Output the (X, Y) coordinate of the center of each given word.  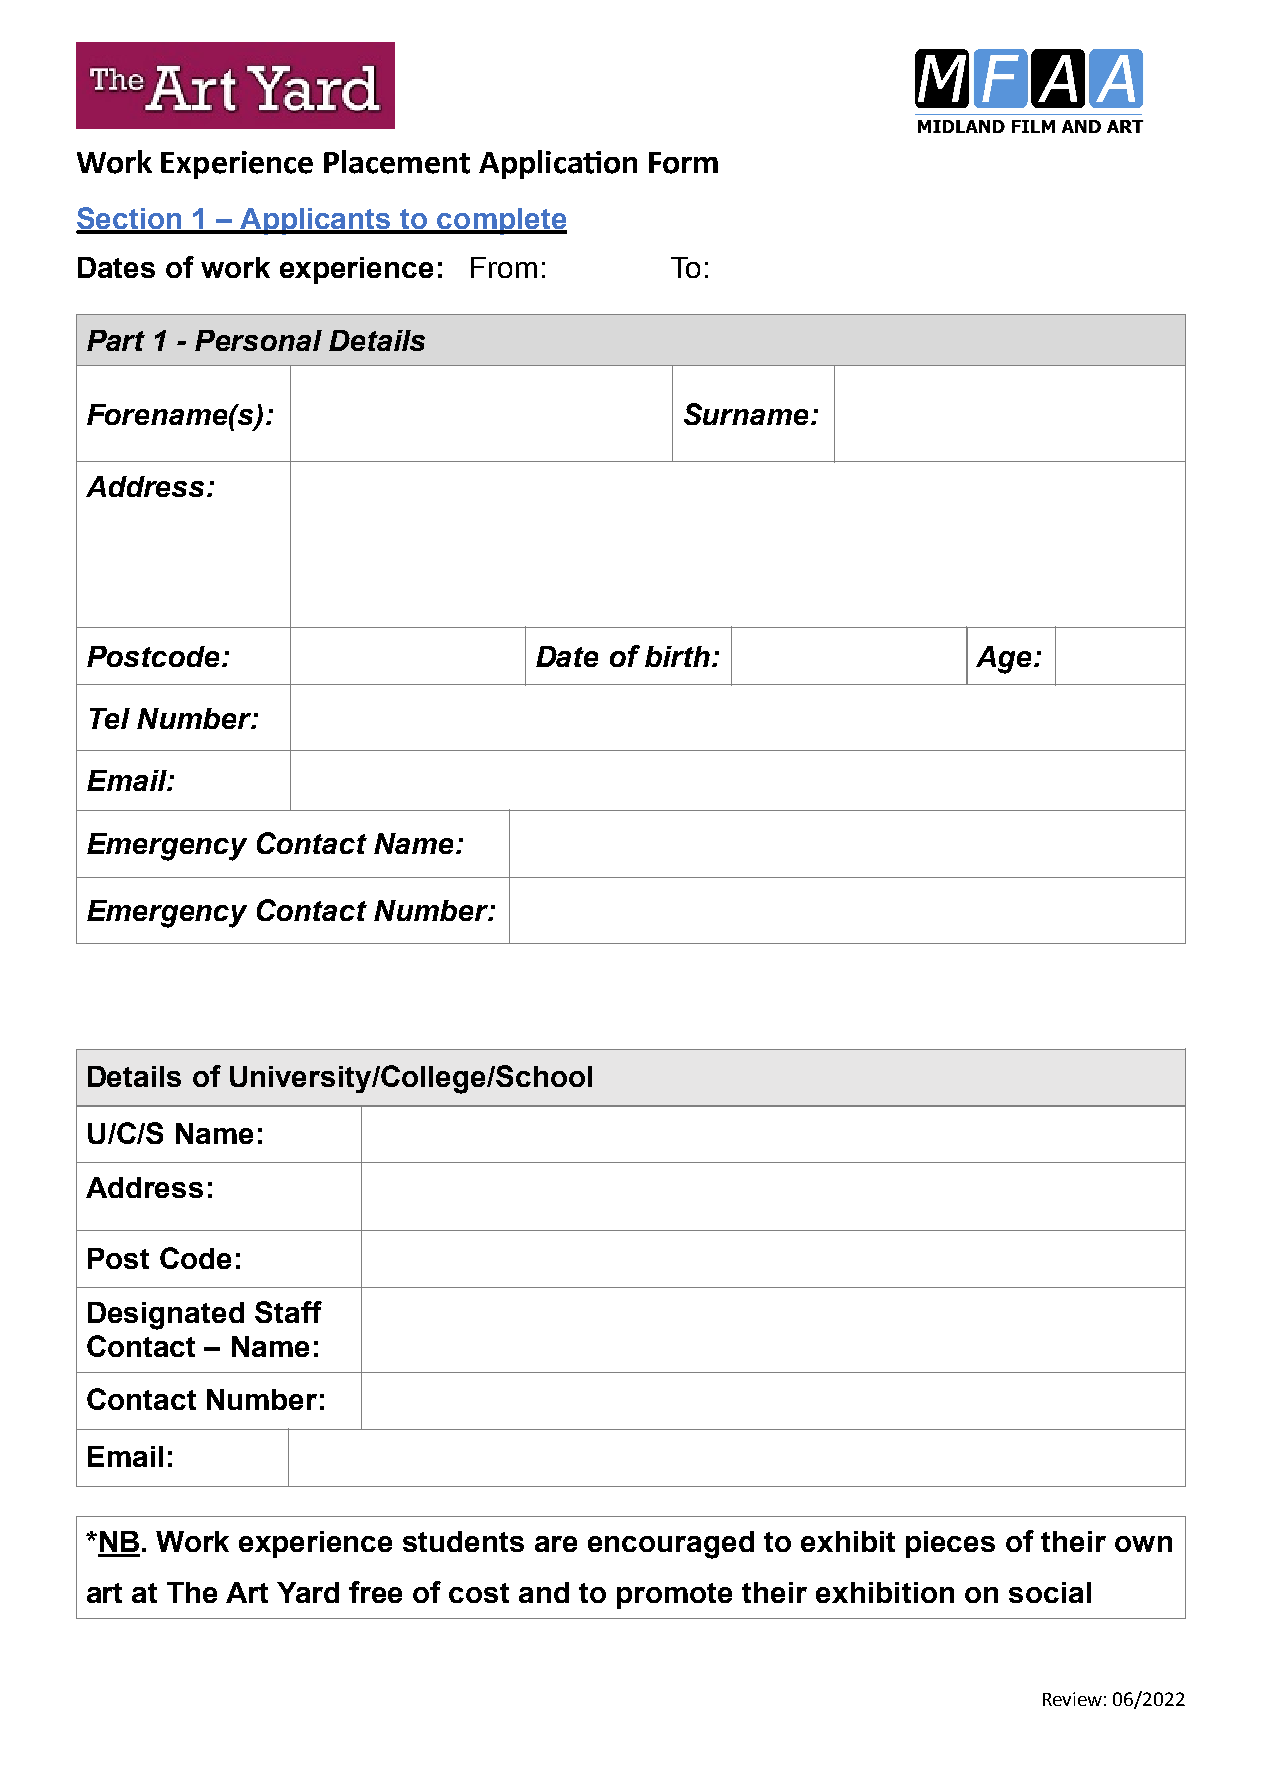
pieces (950, 1544)
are (556, 1544)
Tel (110, 718)
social (1050, 1592)
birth (677, 656)
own (1143, 1544)
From (504, 267)
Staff (288, 1312)
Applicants (315, 221)
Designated (166, 1316)
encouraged (671, 1545)
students (463, 1541)
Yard (308, 1592)
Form (683, 163)
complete (501, 221)
